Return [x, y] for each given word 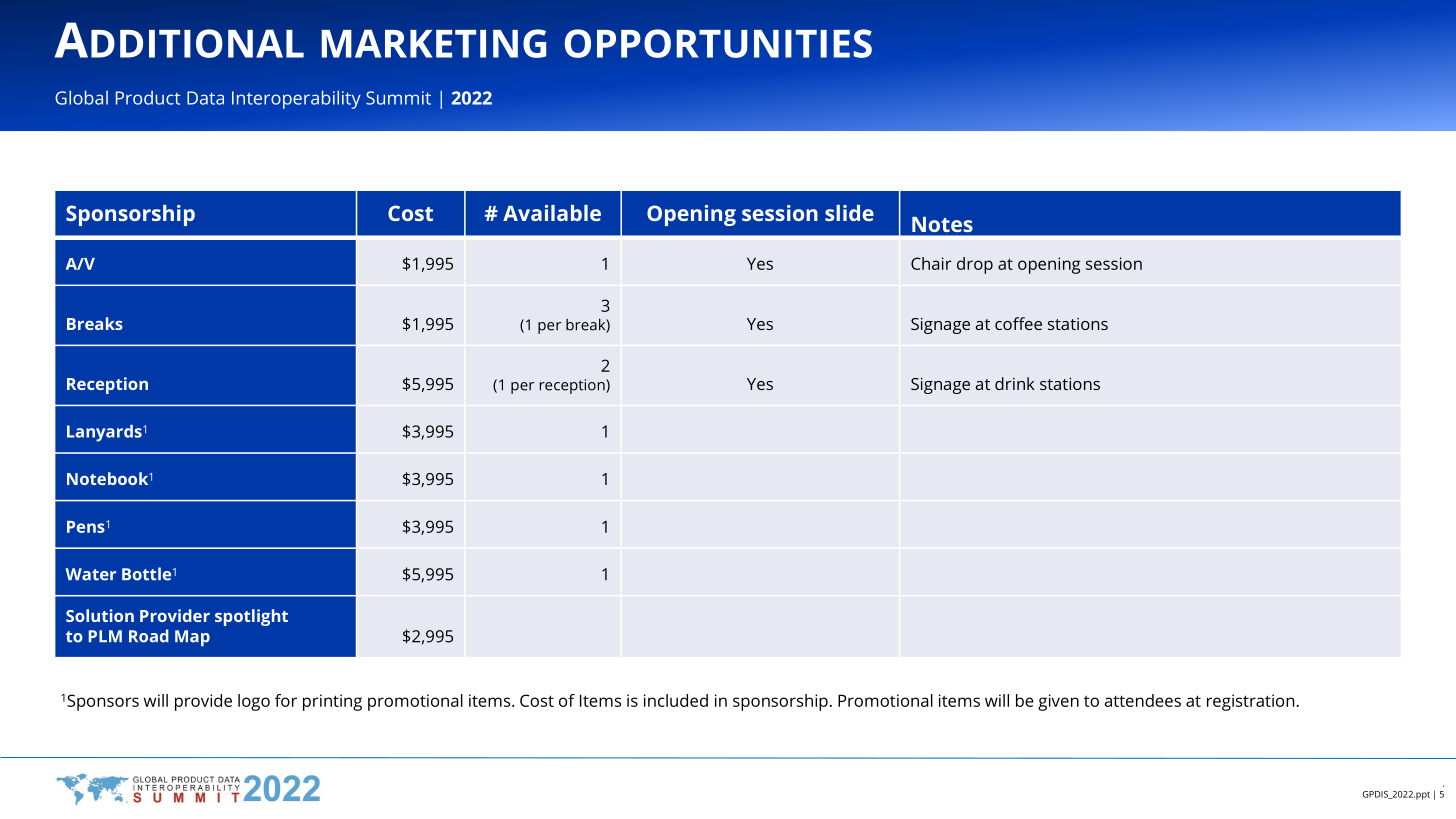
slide [849, 213]
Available [552, 213]
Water [90, 574]
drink [1015, 383]
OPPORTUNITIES [718, 43]
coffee [1018, 323]
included [676, 700]
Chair [931, 263]
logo [254, 702]
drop [975, 265]
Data [205, 98]
